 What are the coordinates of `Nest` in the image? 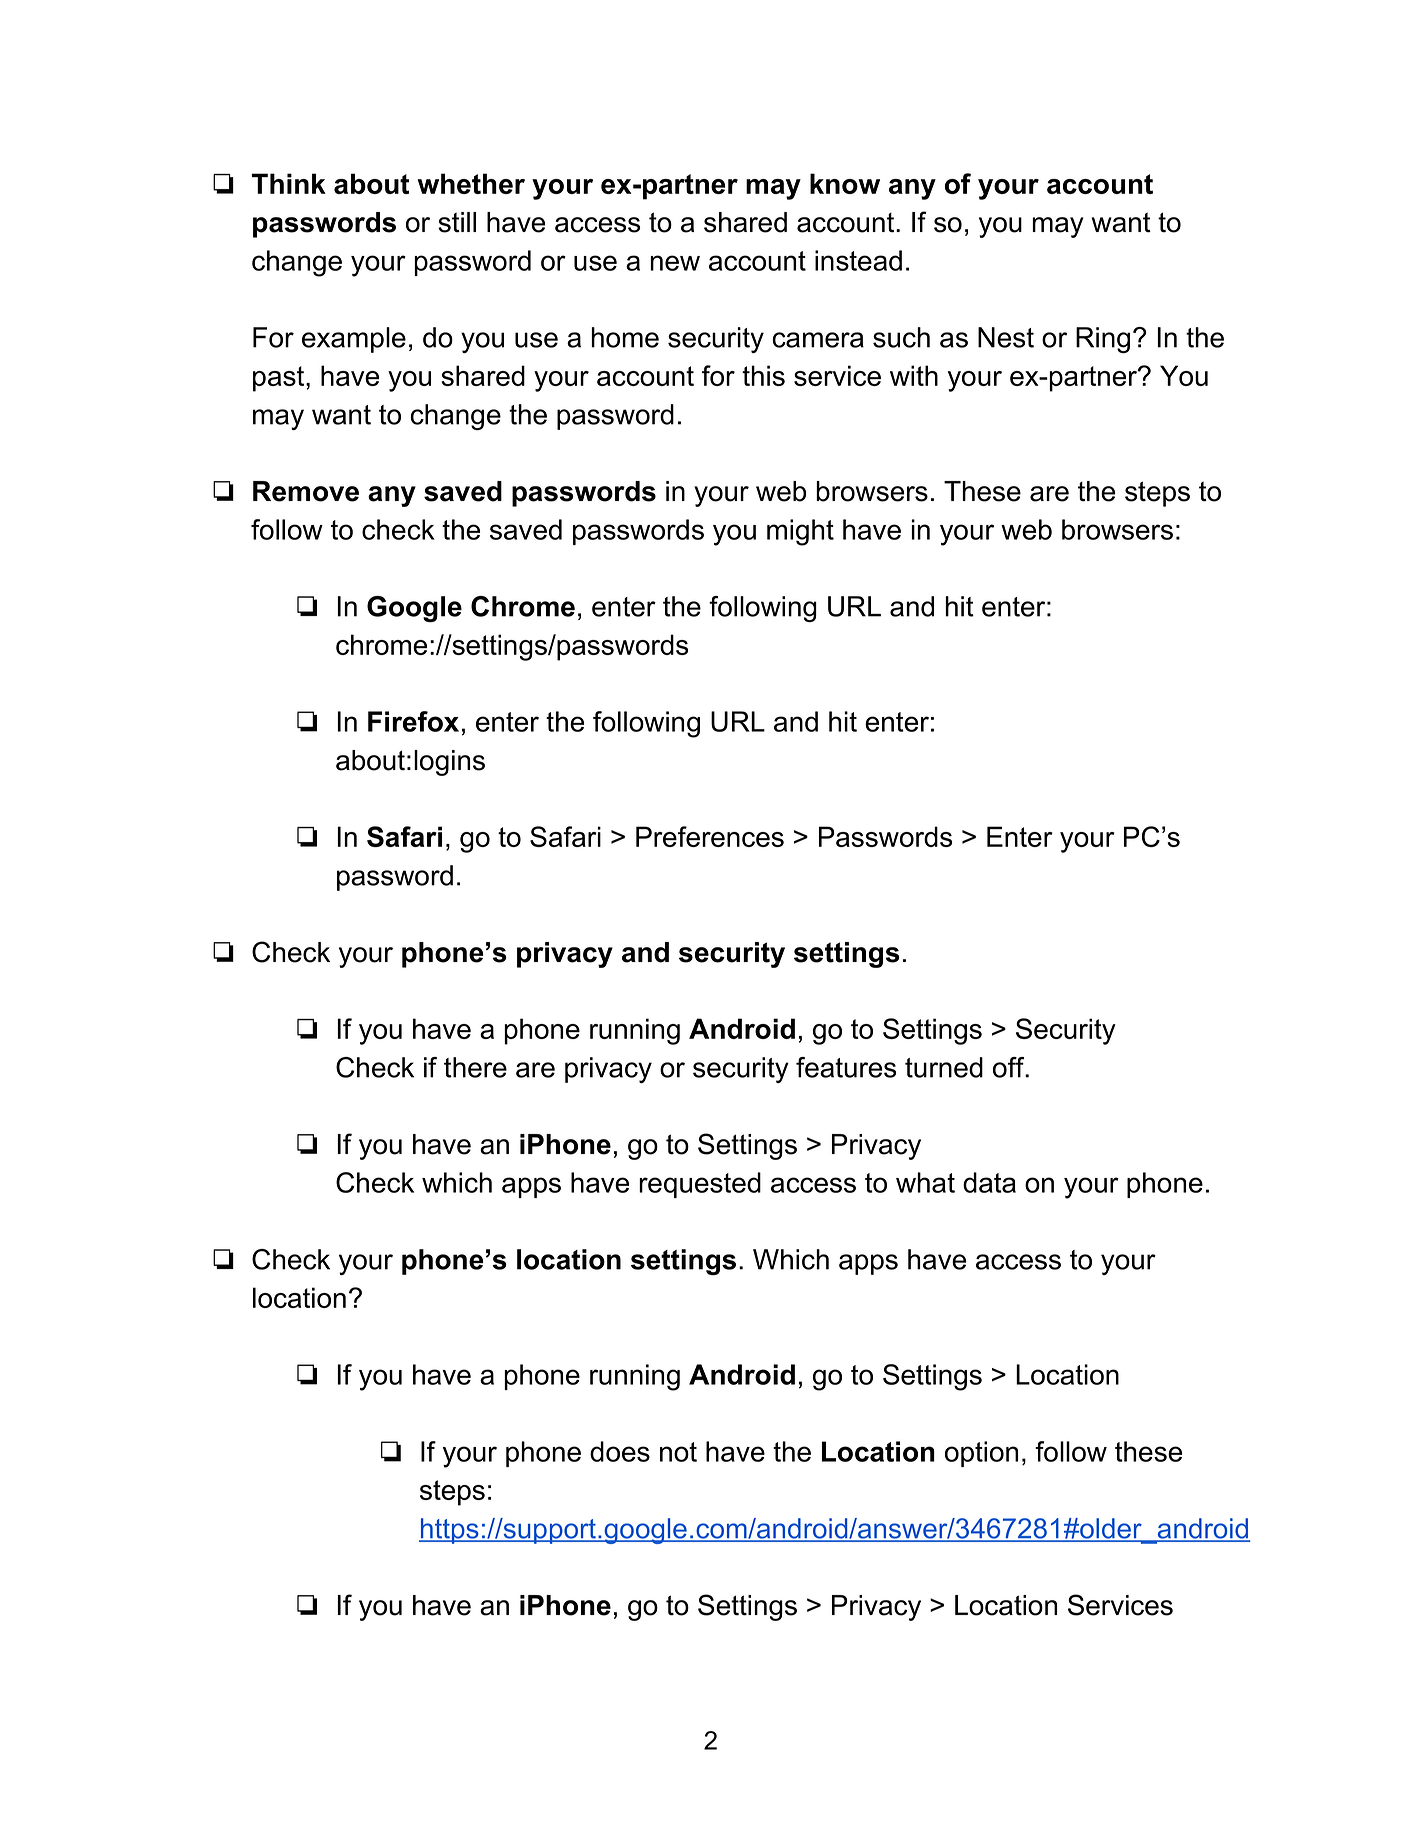 It's located at (1006, 337).
